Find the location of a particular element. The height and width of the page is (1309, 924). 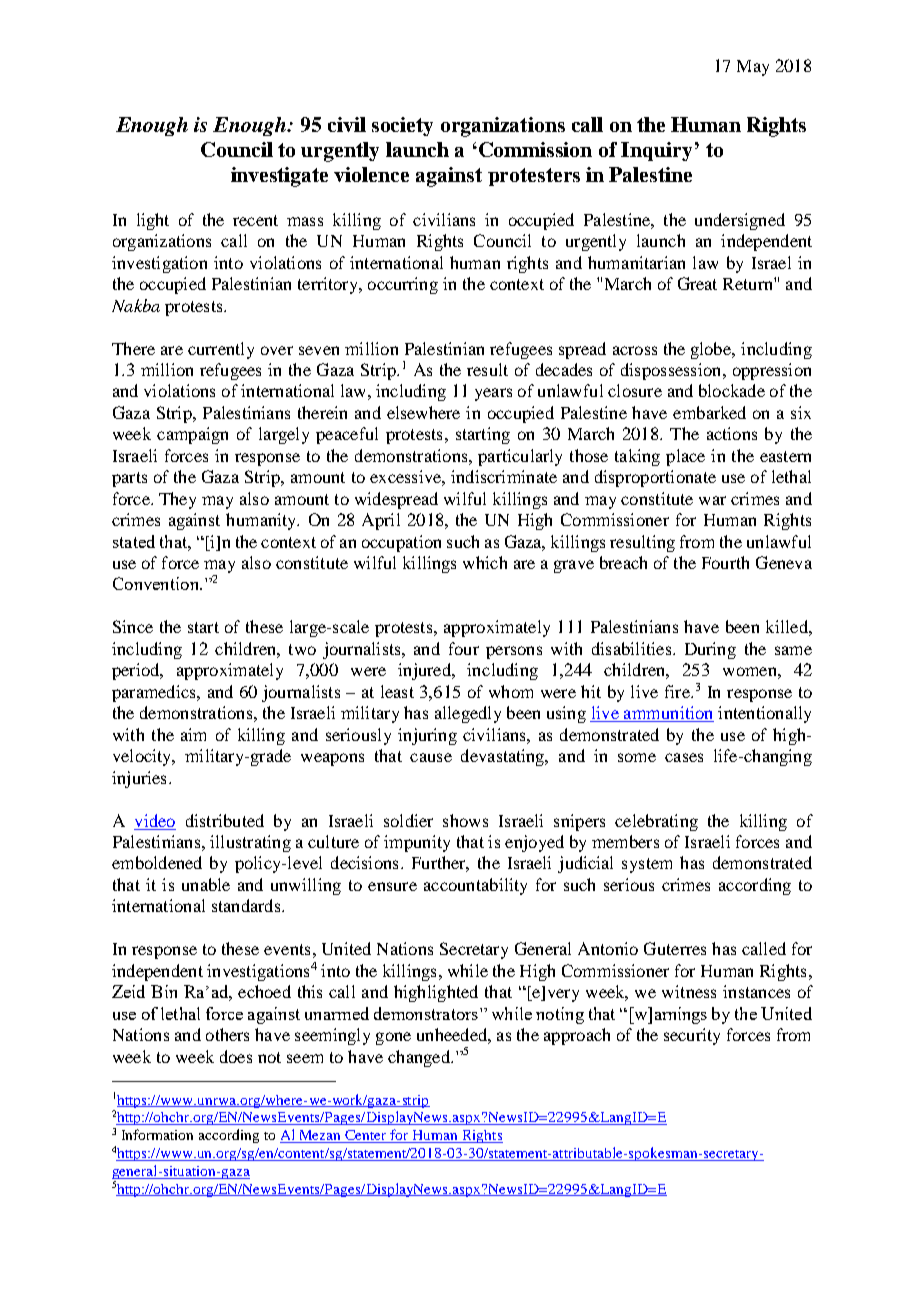

Information is located at coordinates (157, 1134).
